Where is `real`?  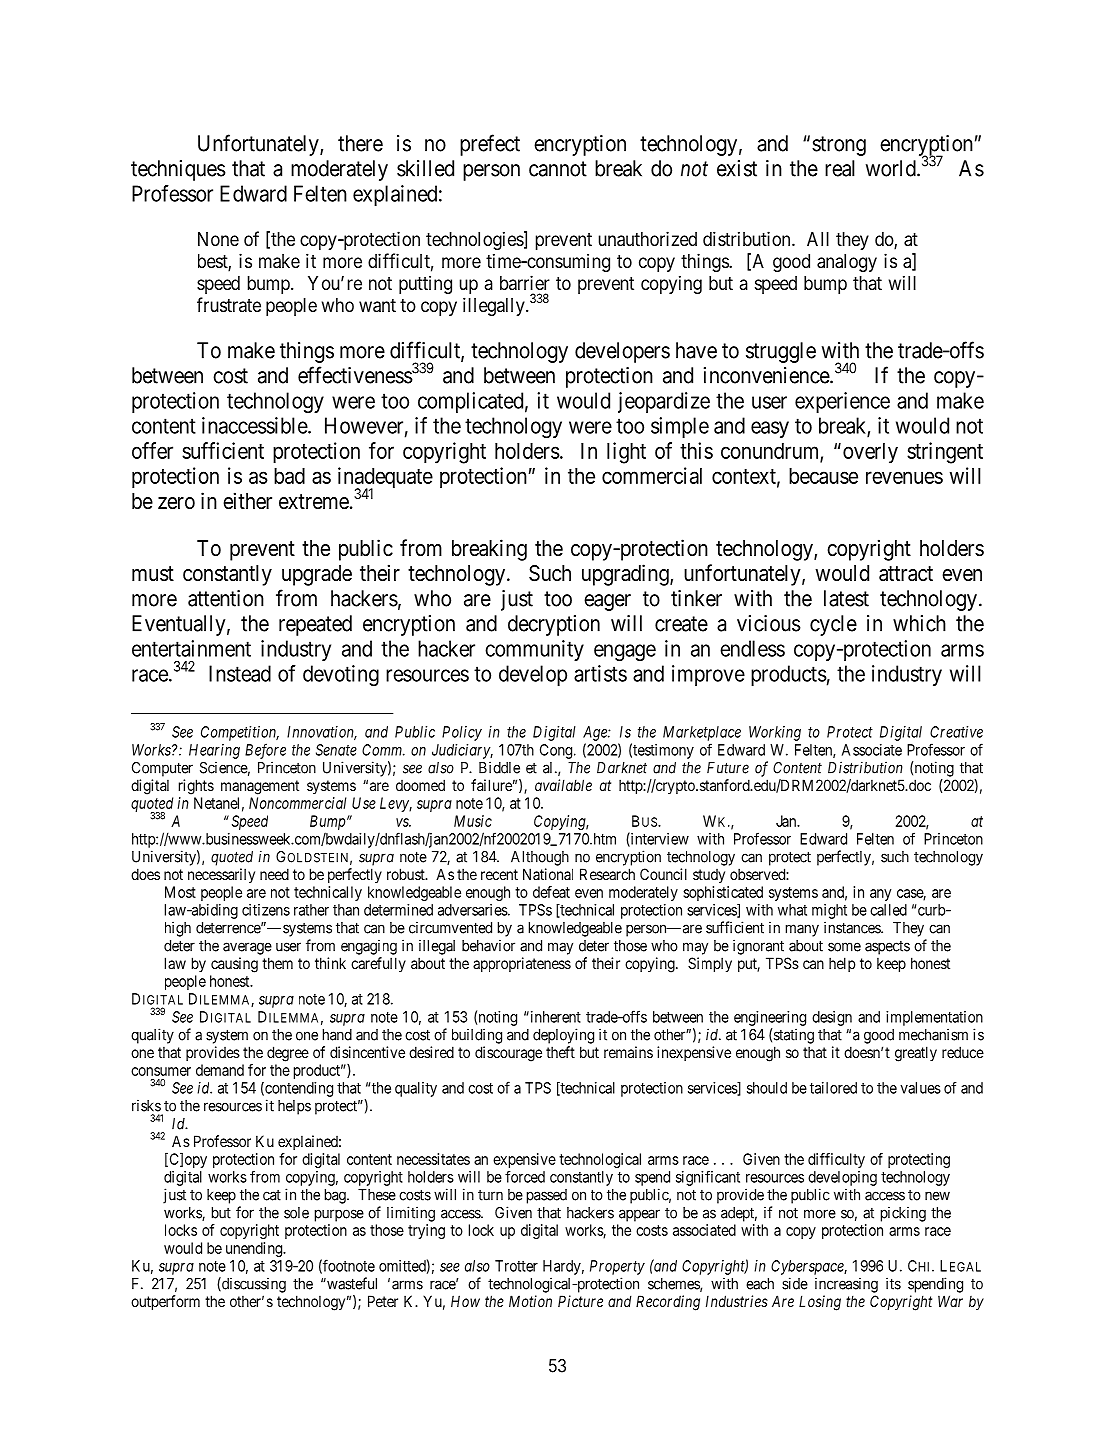 real is located at coordinates (840, 168).
